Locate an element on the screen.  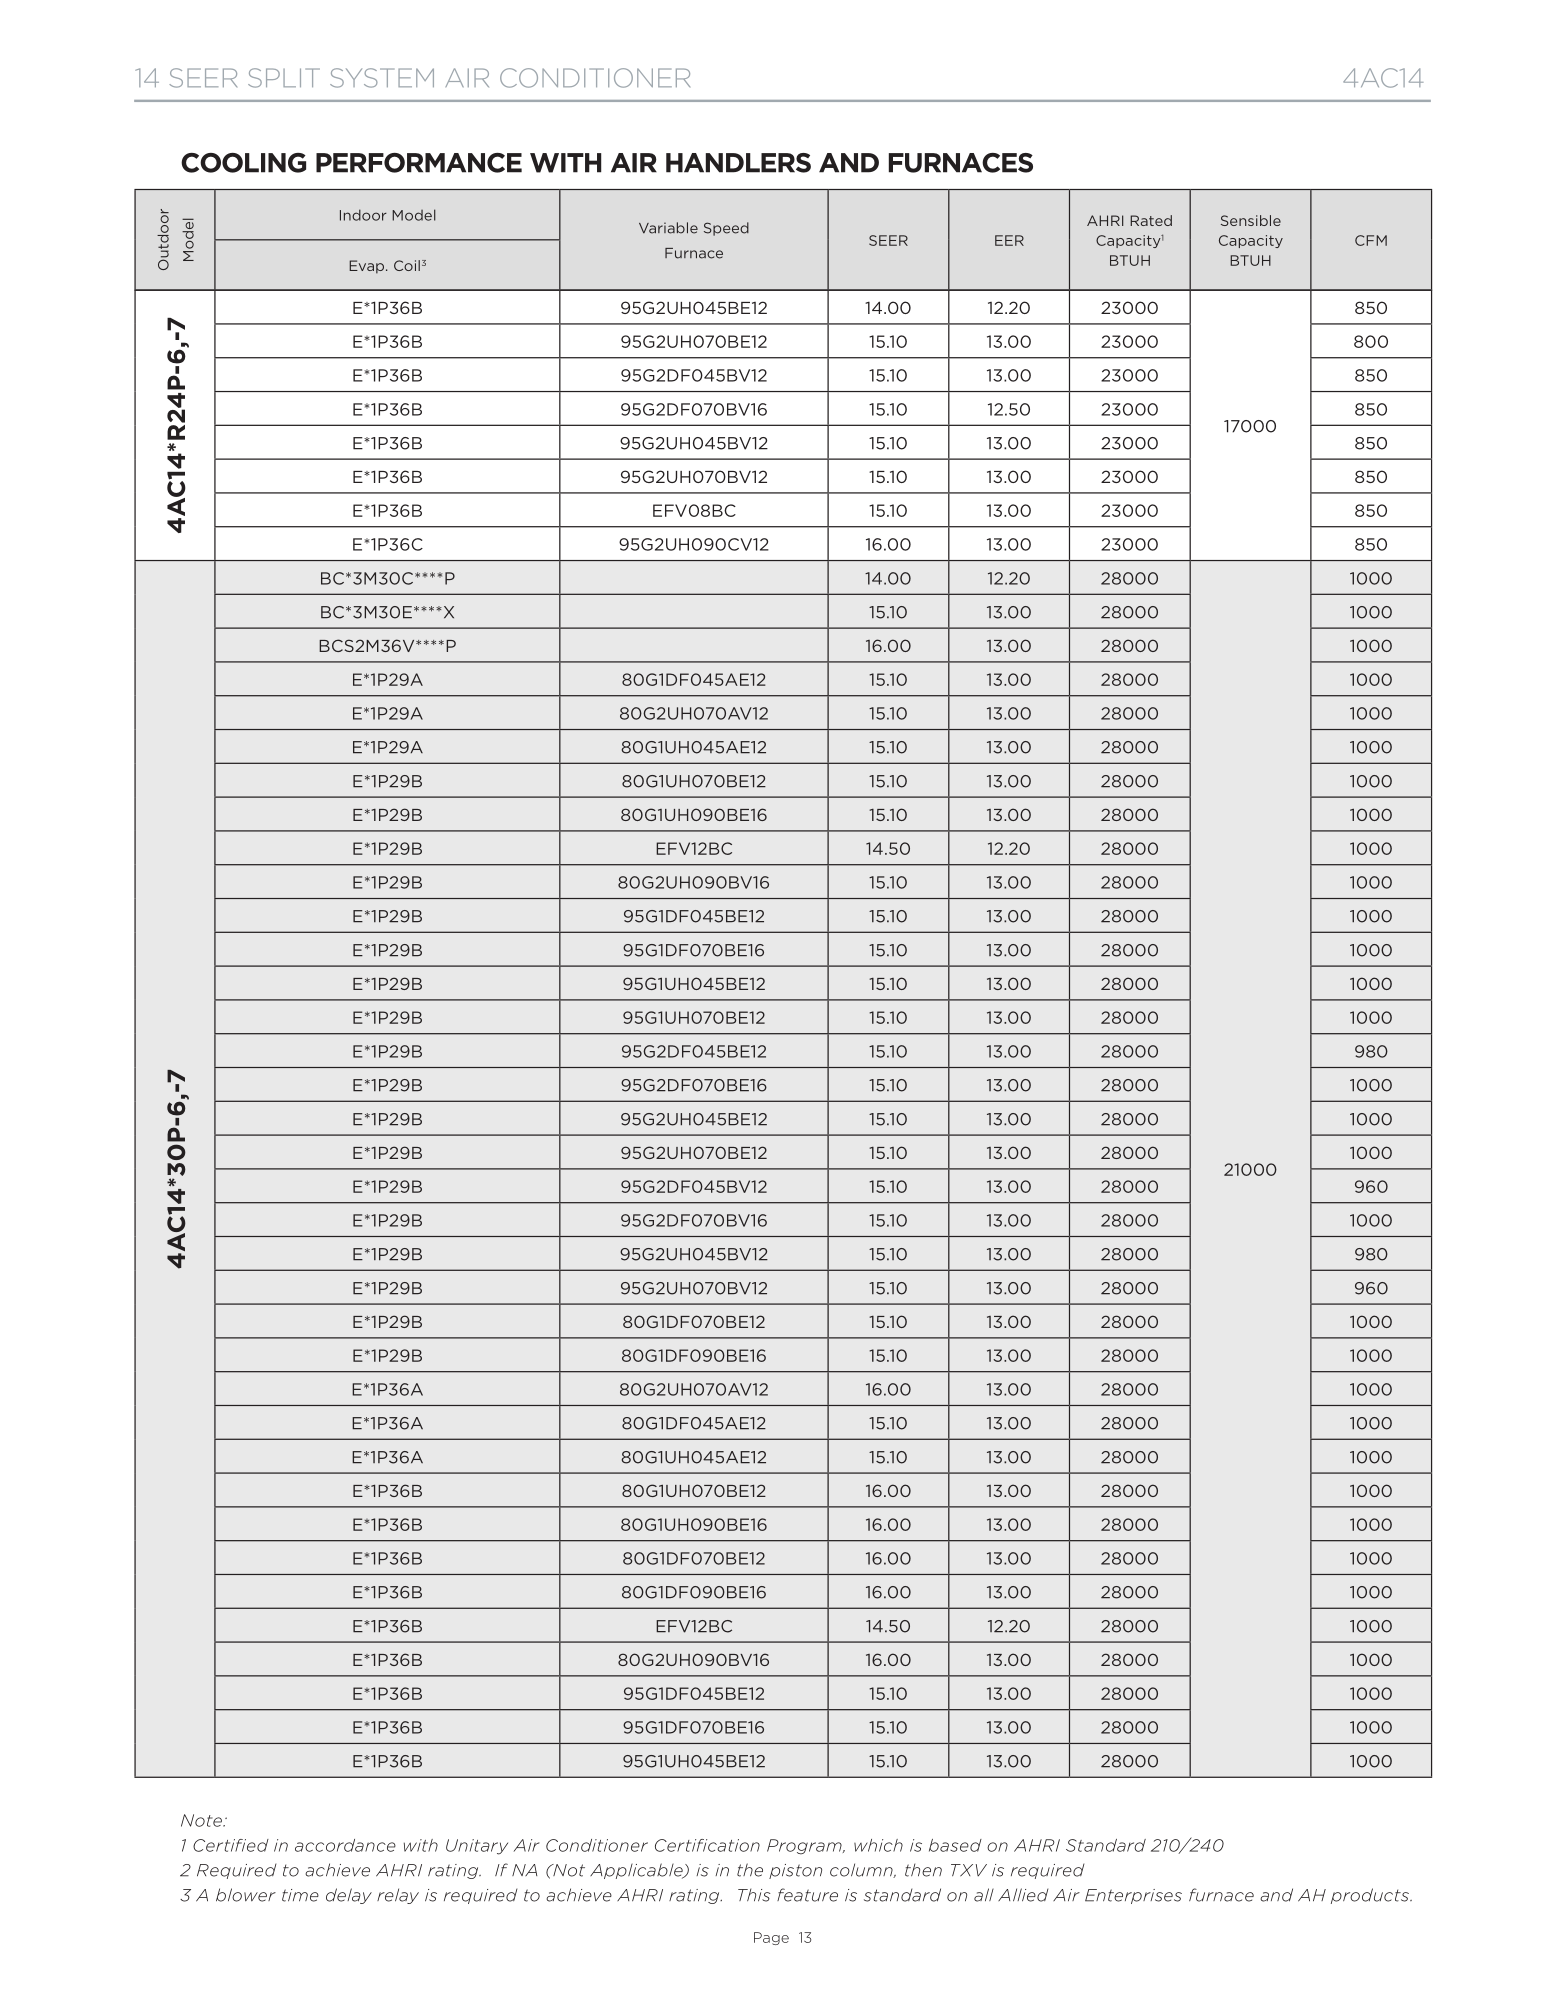
CFM is located at coordinates (1371, 240).
